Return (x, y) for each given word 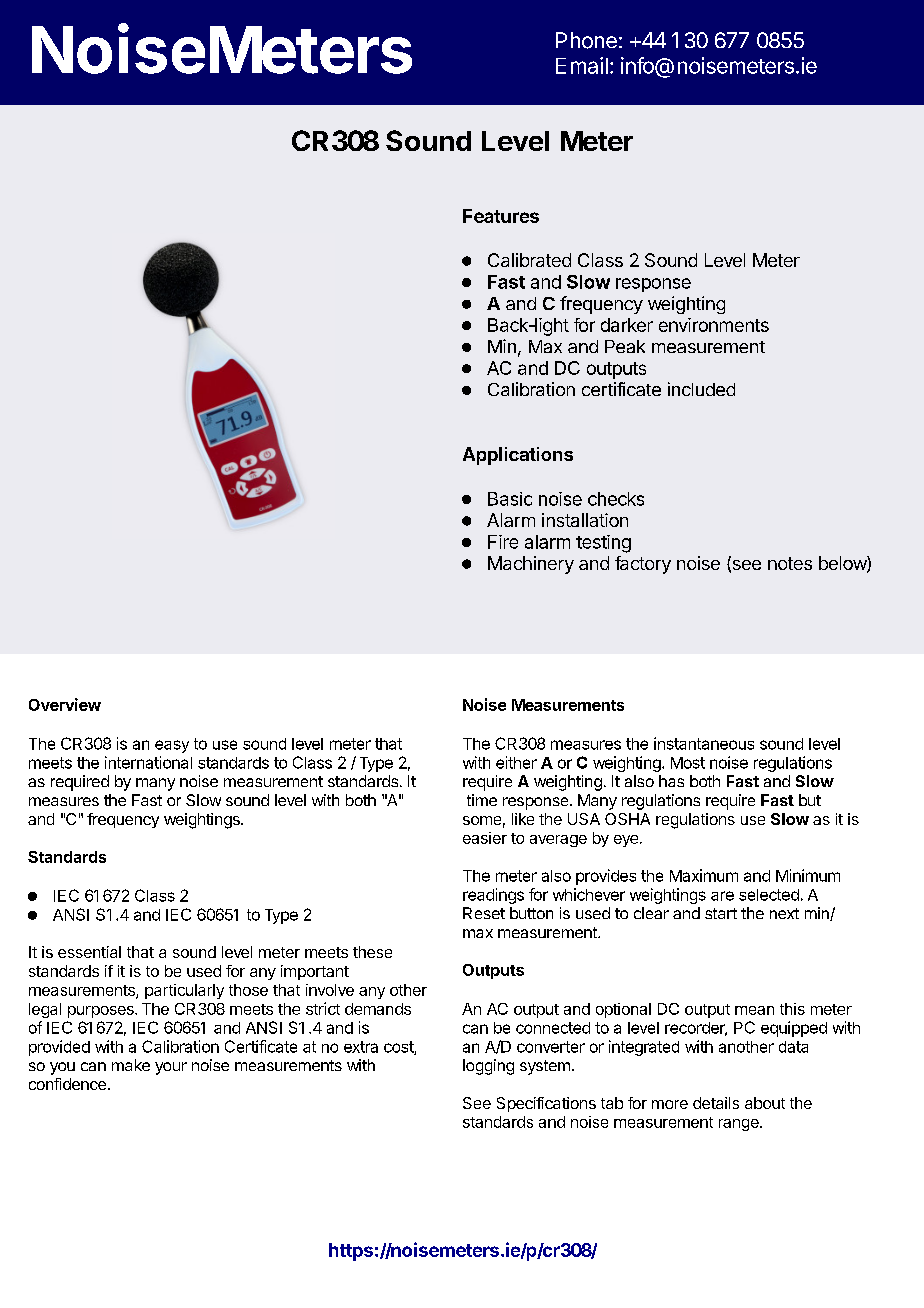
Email (582, 65)
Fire (503, 542)
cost (399, 1048)
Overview (65, 704)
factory (643, 565)
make (131, 1065)
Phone (586, 40)
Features (501, 216)
